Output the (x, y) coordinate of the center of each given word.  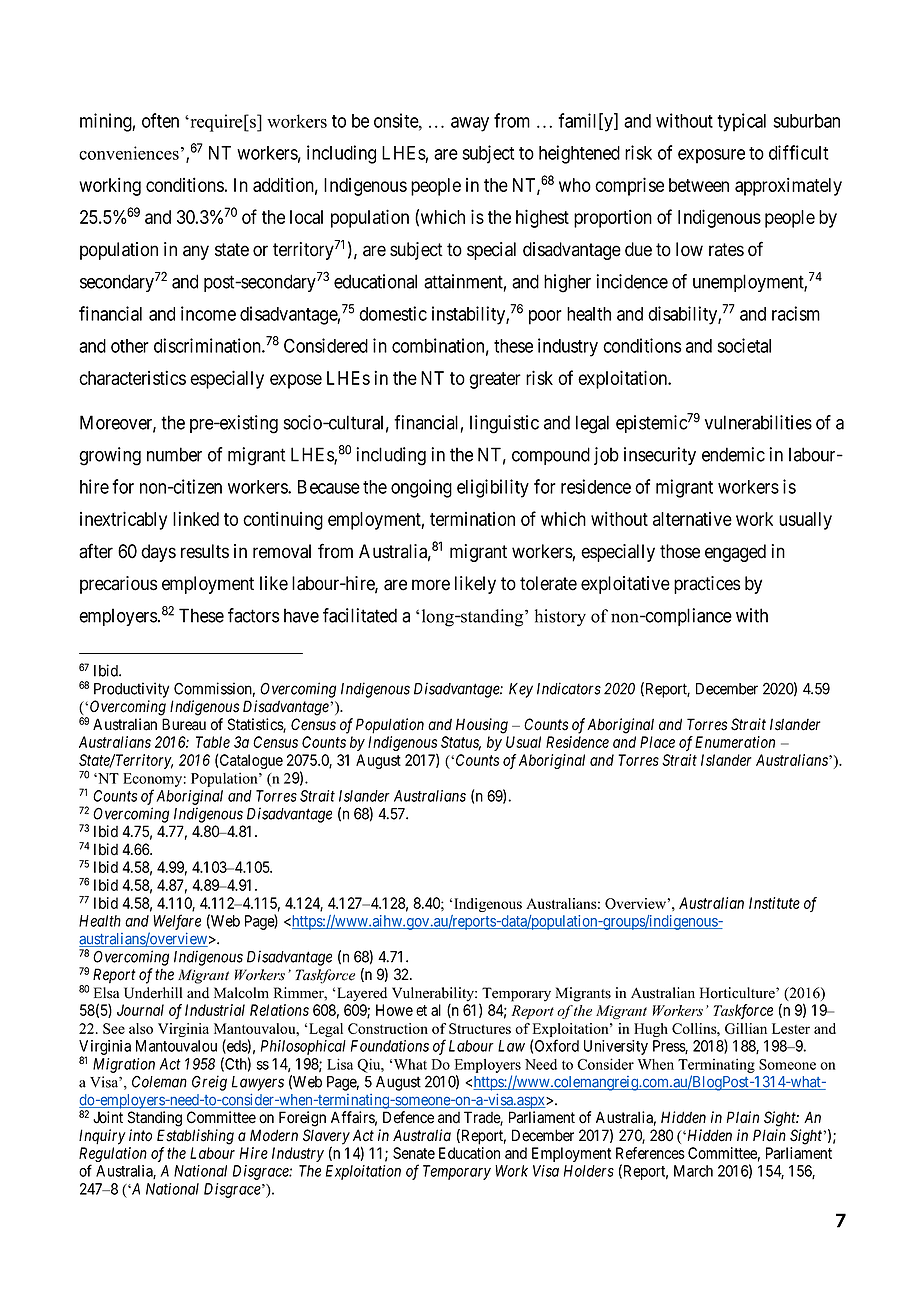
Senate (414, 1153)
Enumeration (735, 742)
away (470, 124)
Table (213, 742)
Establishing (195, 1137)
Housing (482, 726)
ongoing (421, 488)
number (174, 454)
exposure (711, 156)
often (160, 120)
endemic (733, 454)
